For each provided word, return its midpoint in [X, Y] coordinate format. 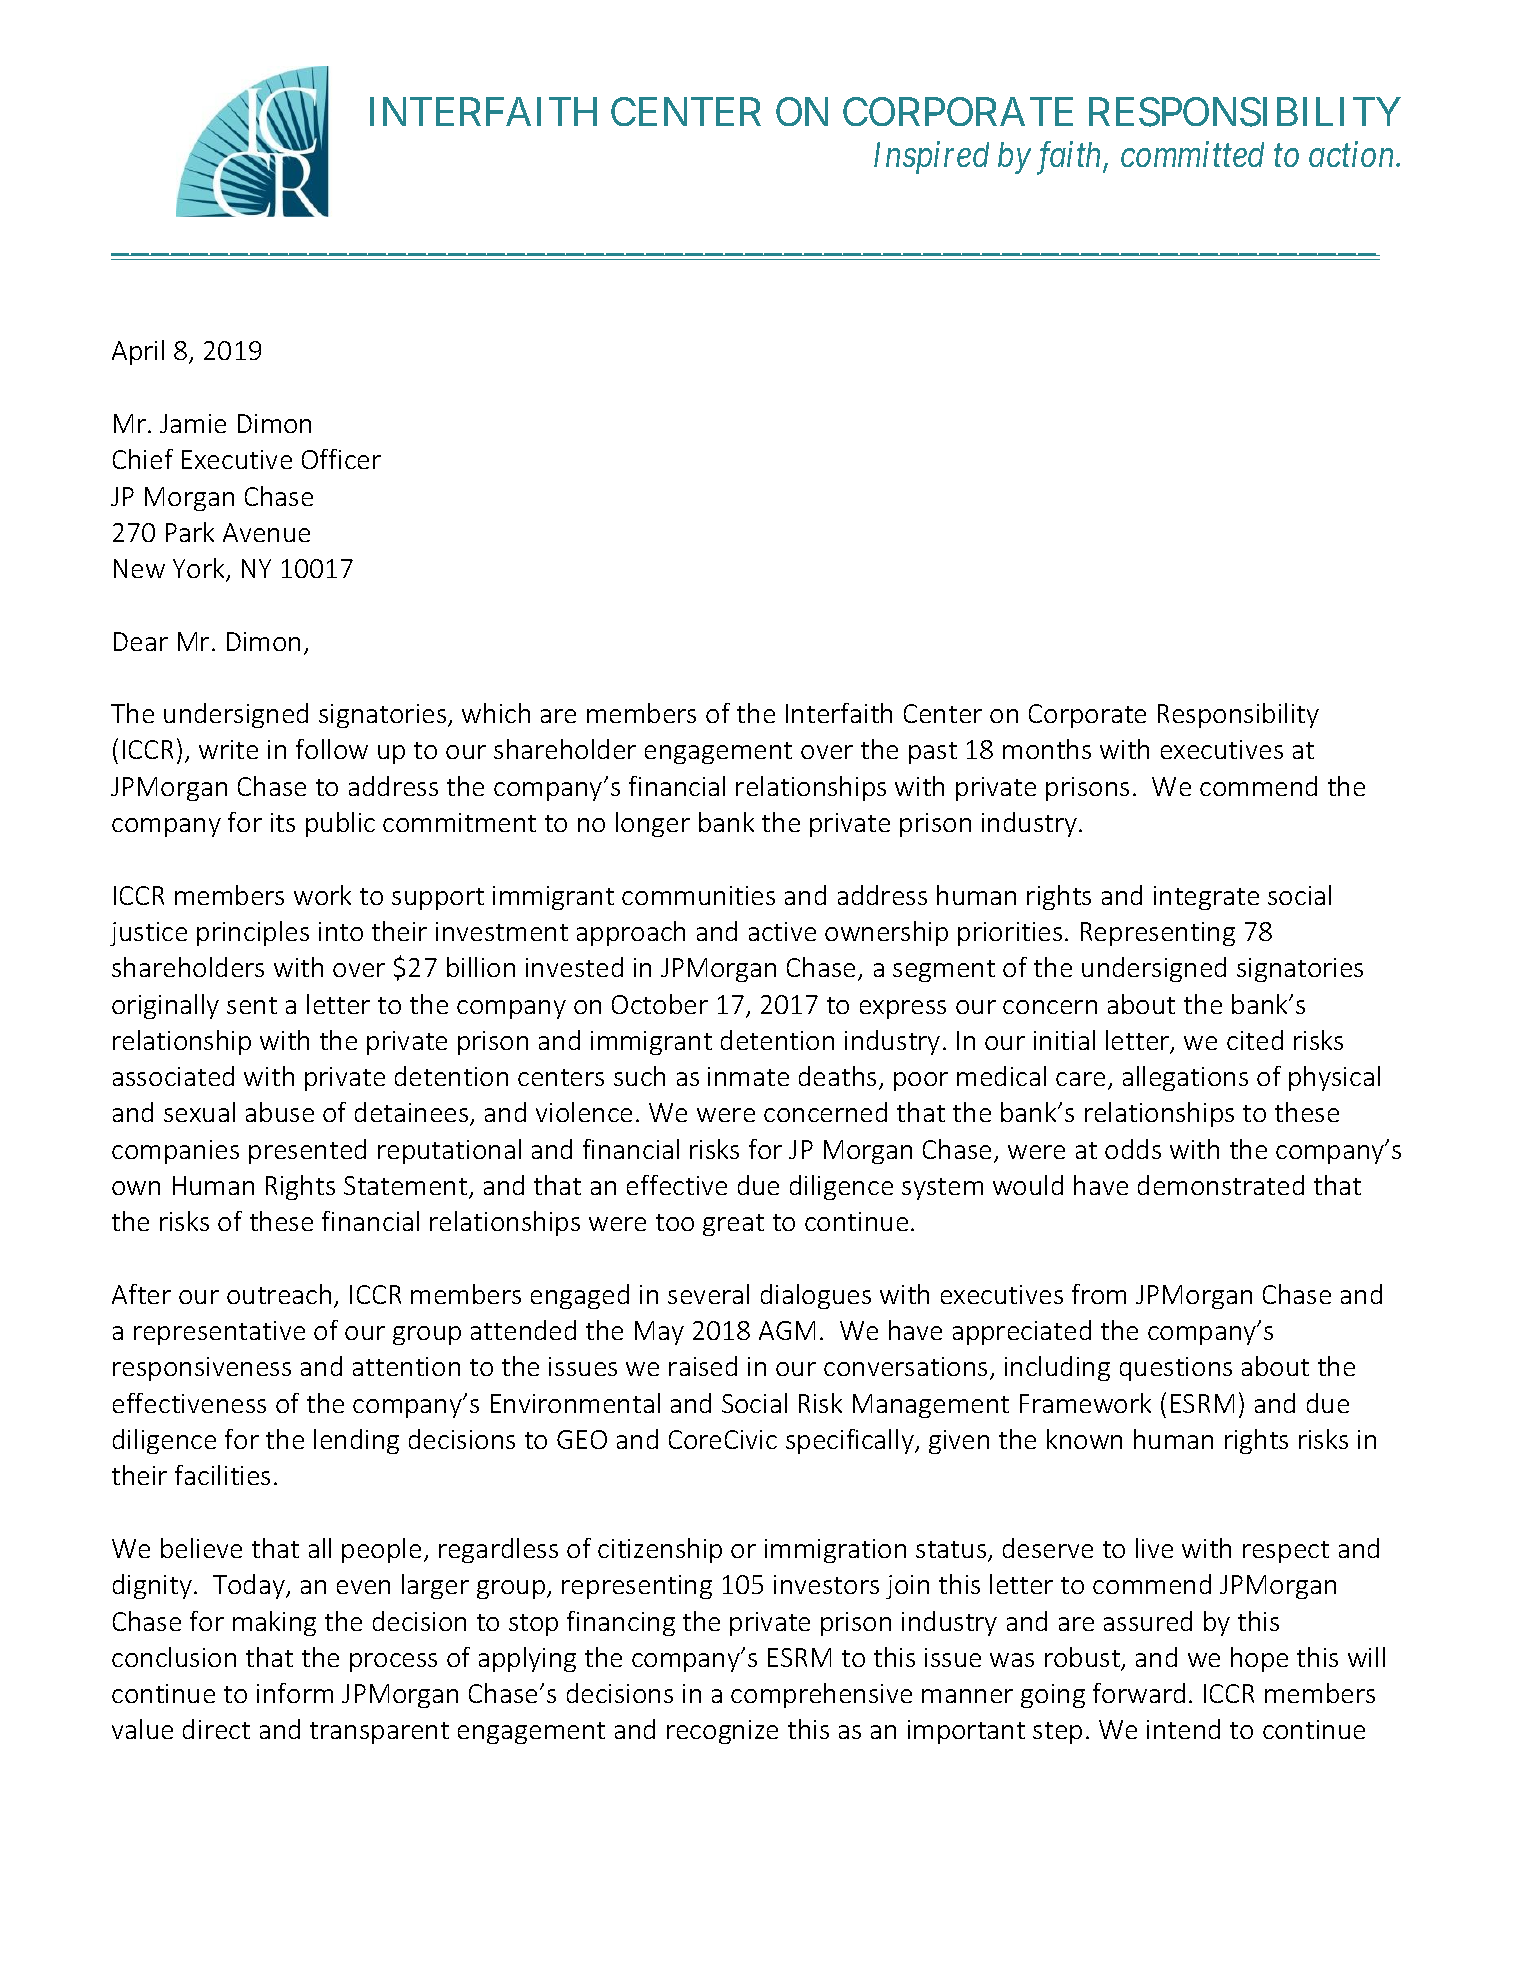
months [1047, 749]
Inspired [931, 157]
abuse [280, 1112]
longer [653, 824]
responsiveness [202, 1369]
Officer [341, 459]
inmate [748, 1076]
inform [295, 1693]
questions [1176, 1369]
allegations [1185, 1078]
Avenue [266, 532]
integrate [1206, 898]
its [283, 822]
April [138, 352]
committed [1192, 154]
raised [703, 1366]
